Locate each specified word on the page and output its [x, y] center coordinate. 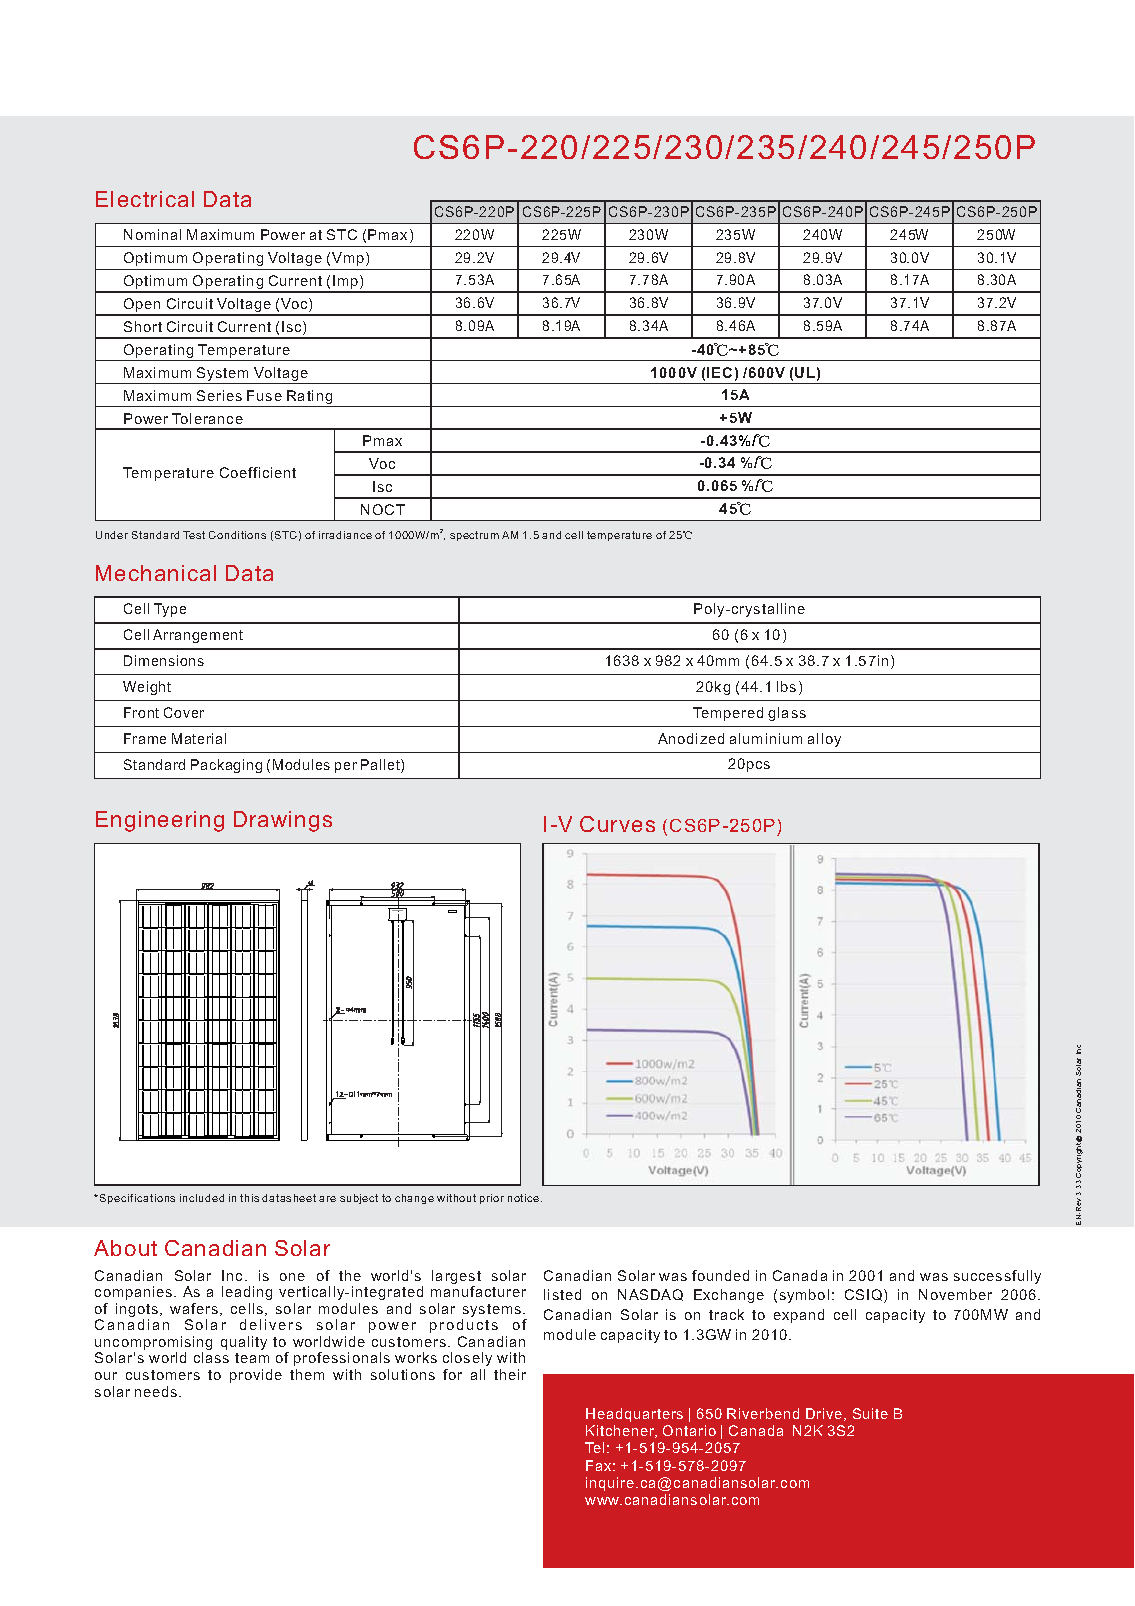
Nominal [152, 234]
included [202, 1198]
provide [256, 1376]
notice [525, 1198]
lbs [786, 686]
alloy [824, 740]
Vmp [349, 259]
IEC [719, 372]
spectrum [474, 536]
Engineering [160, 821]
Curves [617, 824]
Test [194, 535]
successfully [997, 1277]
